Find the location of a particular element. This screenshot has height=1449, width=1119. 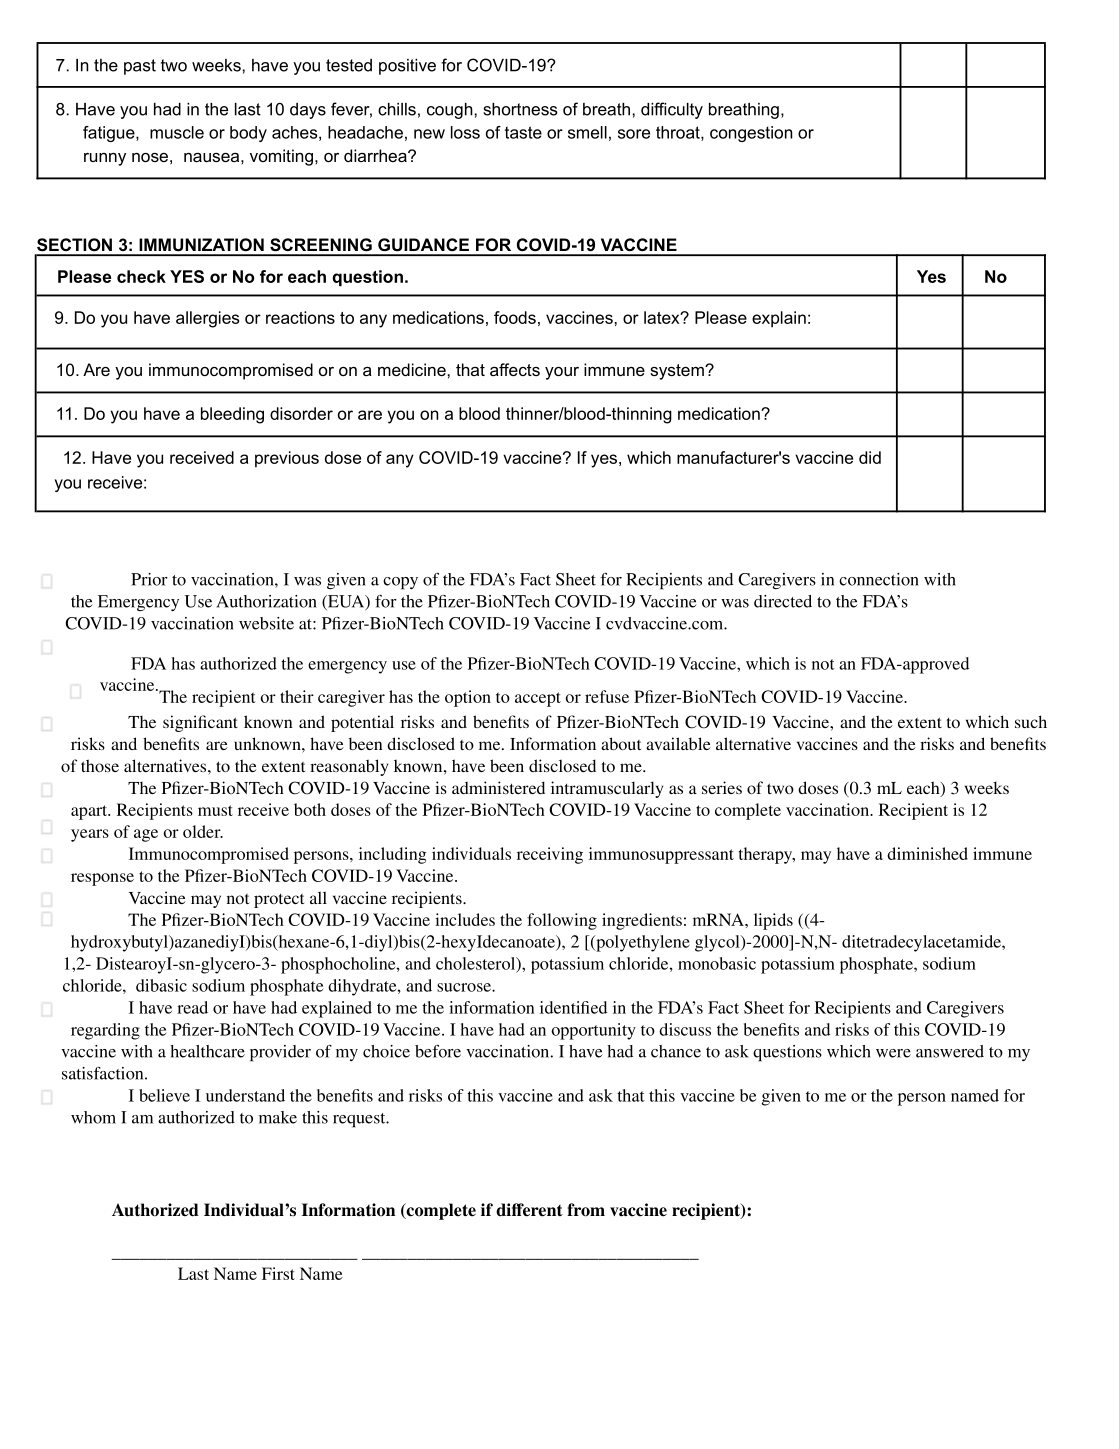

congestion is located at coordinates (751, 134).
